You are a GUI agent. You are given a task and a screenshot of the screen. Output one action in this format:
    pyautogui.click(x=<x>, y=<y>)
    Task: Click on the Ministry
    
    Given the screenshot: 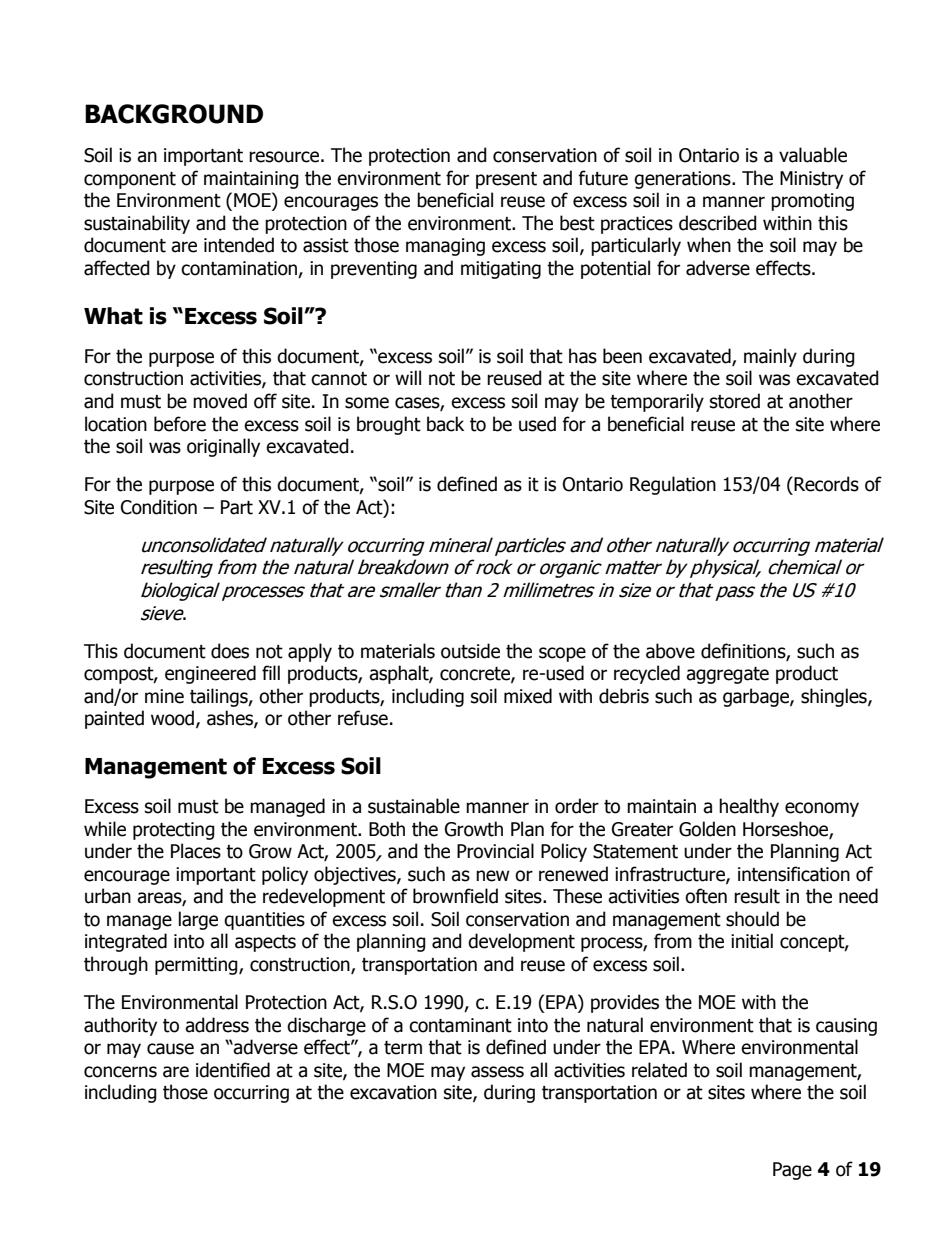 What is the action you would take?
    pyautogui.click(x=811, y=180)
